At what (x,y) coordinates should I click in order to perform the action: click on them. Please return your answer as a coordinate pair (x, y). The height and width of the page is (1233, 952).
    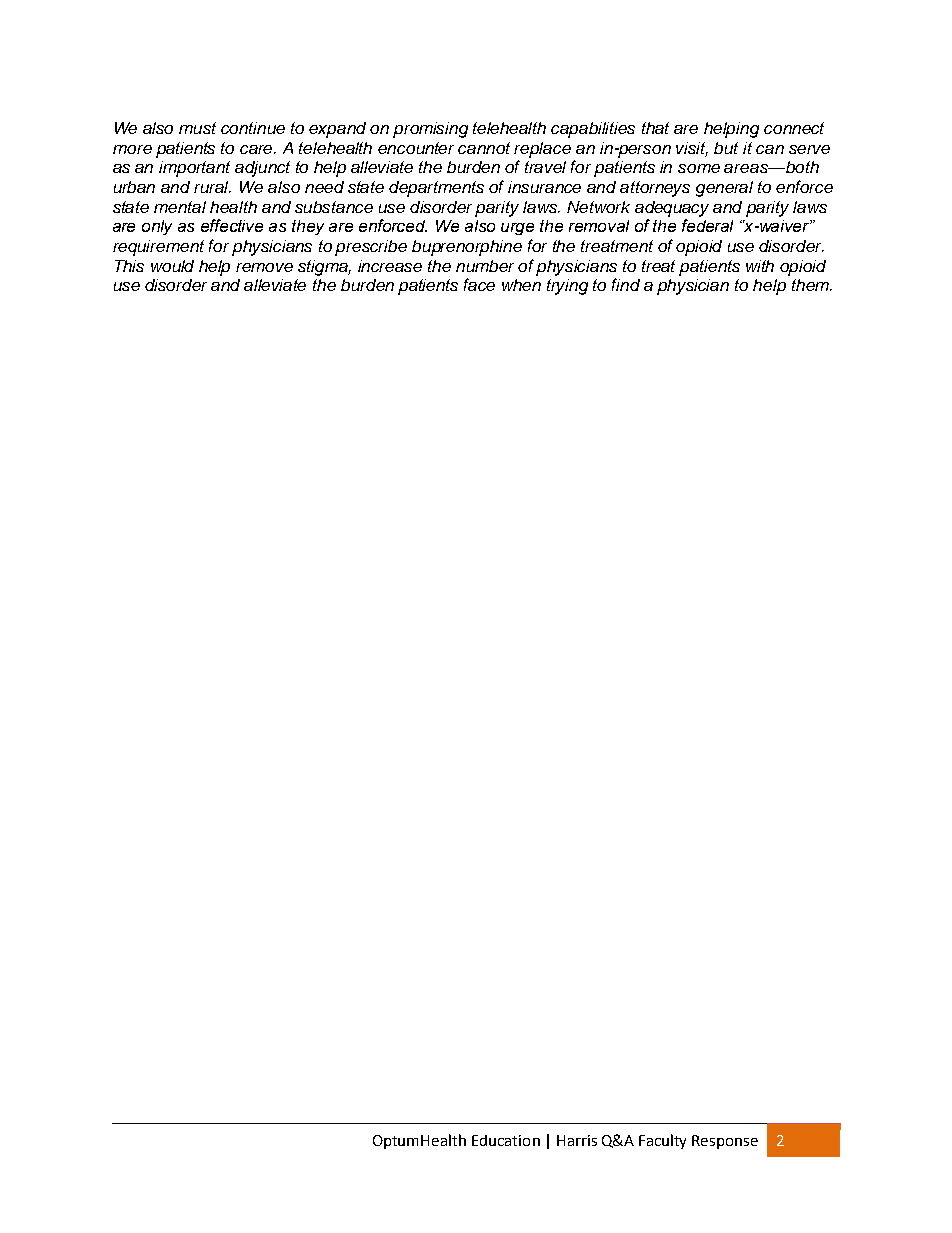
    Looking at the image, I should click on (811, 285).
